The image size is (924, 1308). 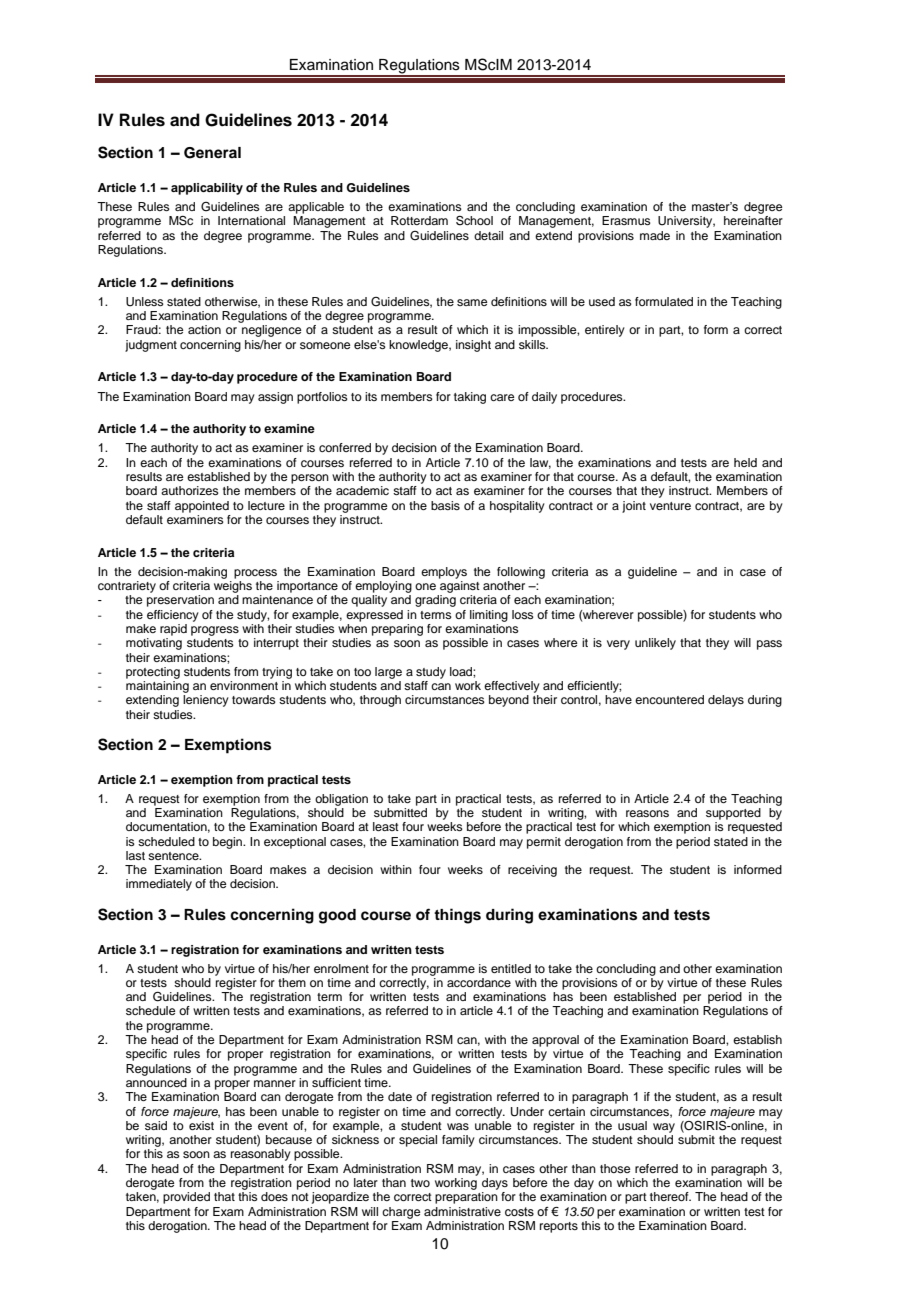 I want to click on applicability, so click(x=207, y=189).
